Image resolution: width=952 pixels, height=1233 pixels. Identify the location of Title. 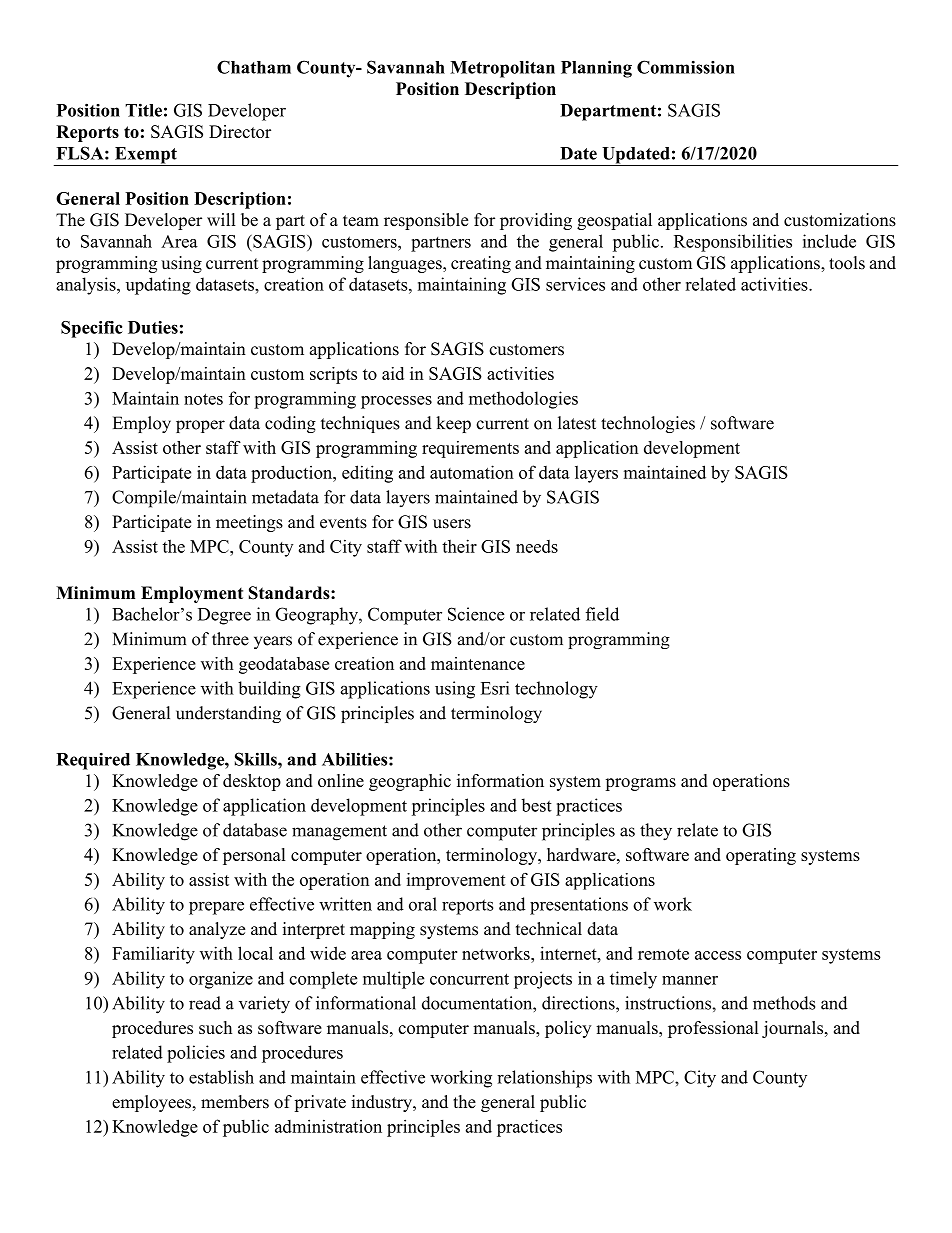
(143, 110).
